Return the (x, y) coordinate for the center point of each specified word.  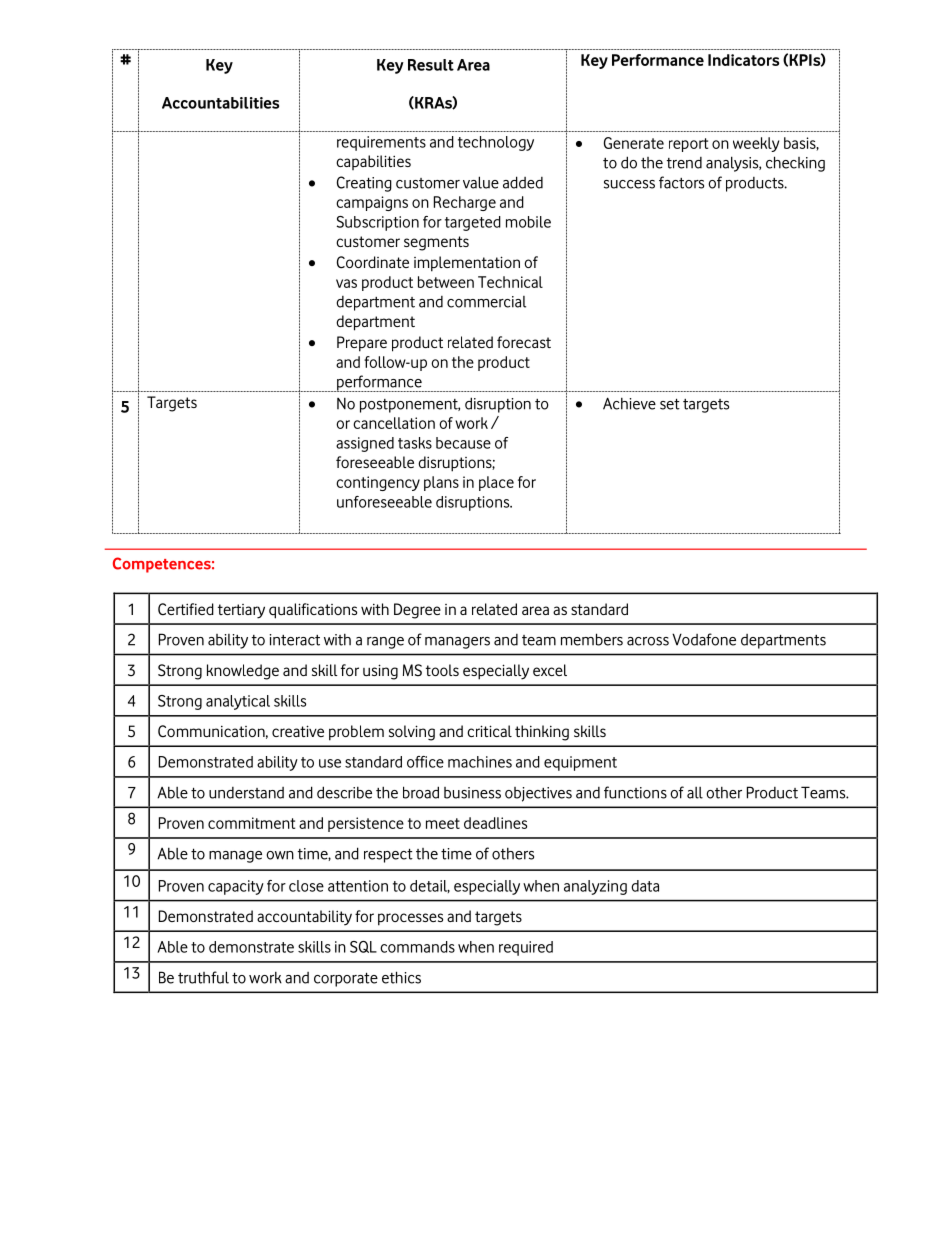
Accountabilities (220, 103)
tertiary (241, 611)
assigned (365, 444)
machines (480, 762)
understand (246, 793)
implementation (467, 264)
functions (635, 792)
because (463, 443)
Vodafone (704, 639)
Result (431, 65)
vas (346, 283)
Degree (417, 611)
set (670, 404)
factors (681, 182)
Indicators (743, 60)
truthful (203, 977)
